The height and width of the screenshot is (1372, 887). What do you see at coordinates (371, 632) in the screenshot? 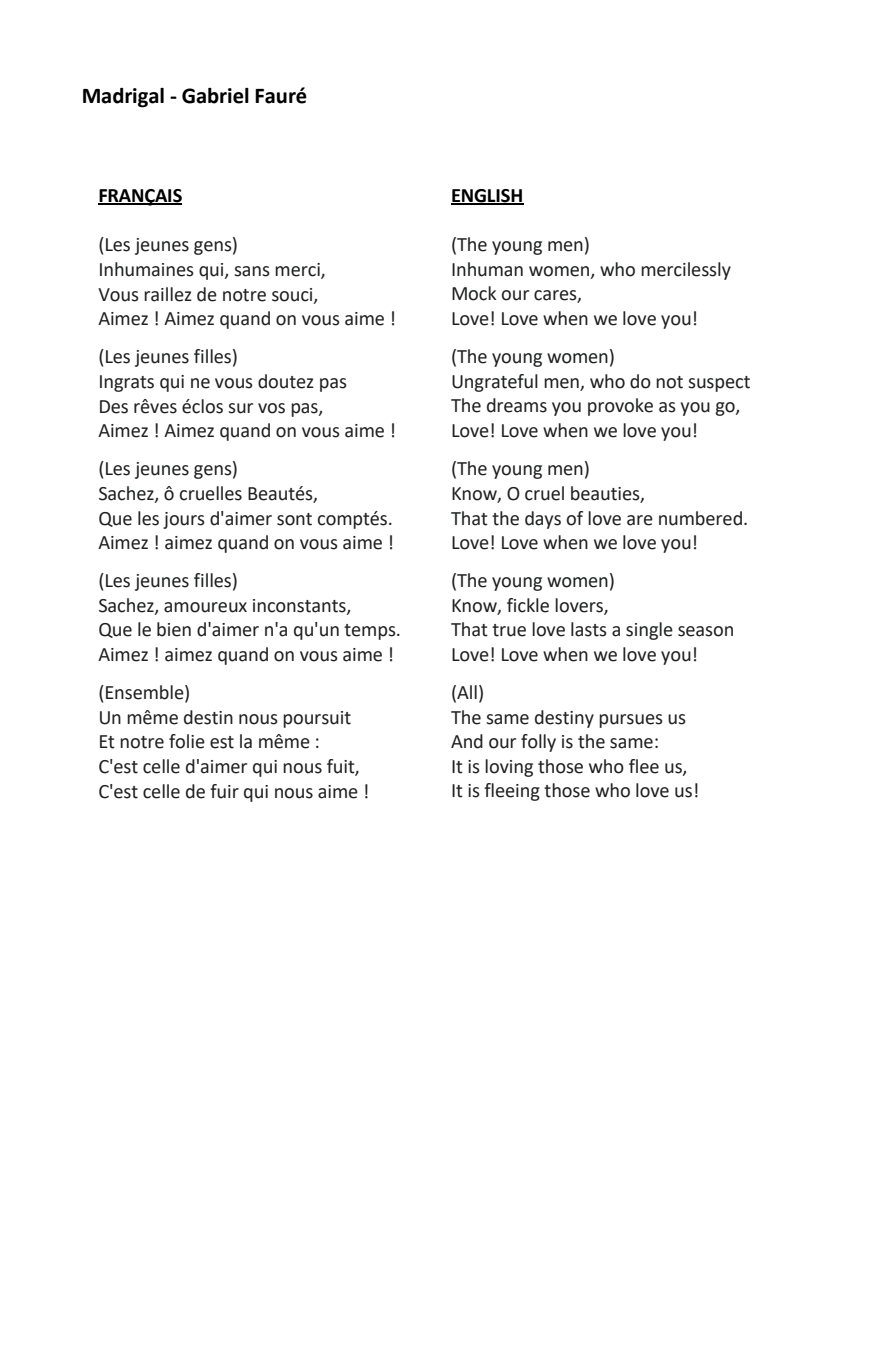
I see `temps` at bounding box center [371, 632].
